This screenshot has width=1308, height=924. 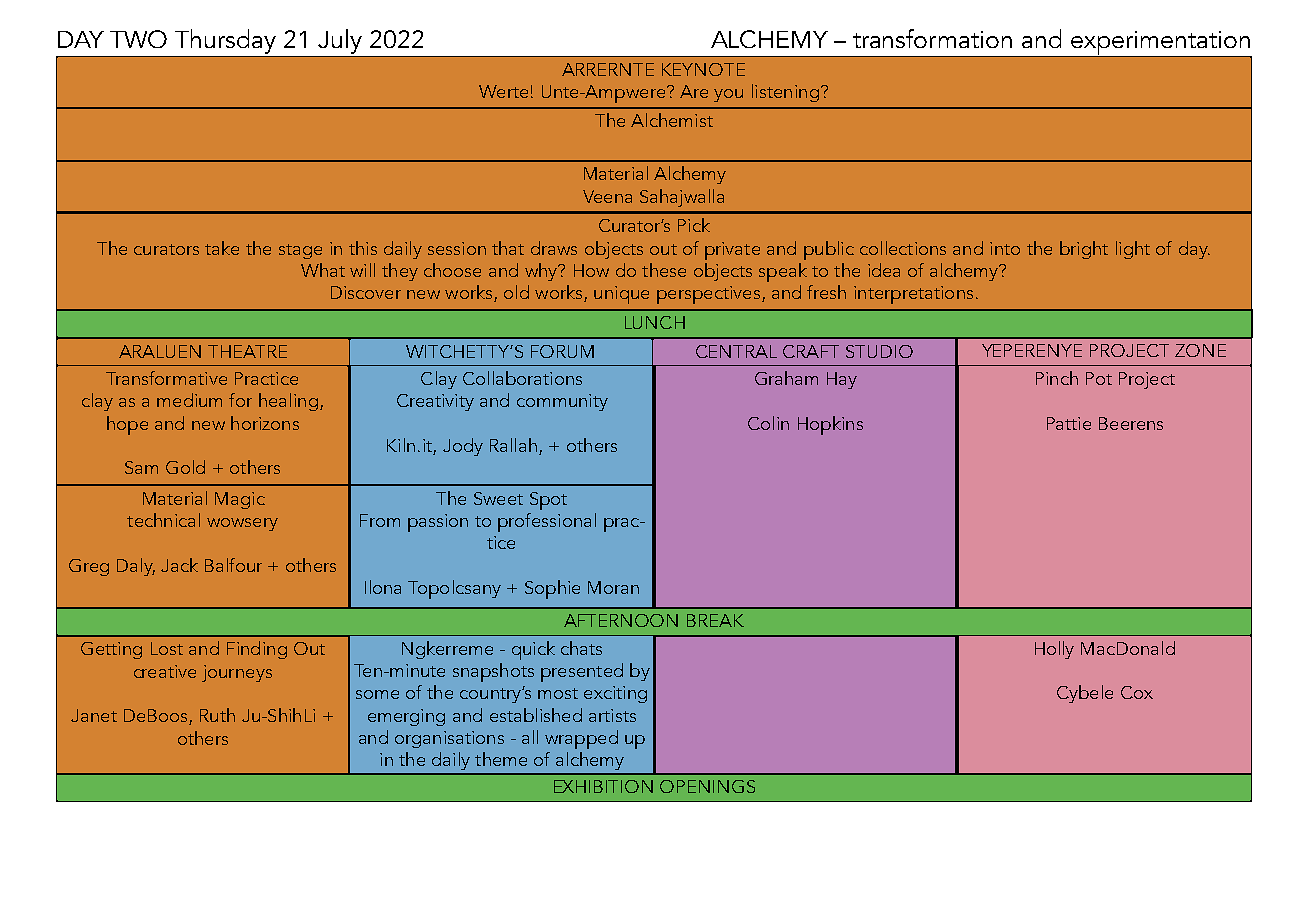 I want to click on Pattie, so click(x=1069, y=423).
